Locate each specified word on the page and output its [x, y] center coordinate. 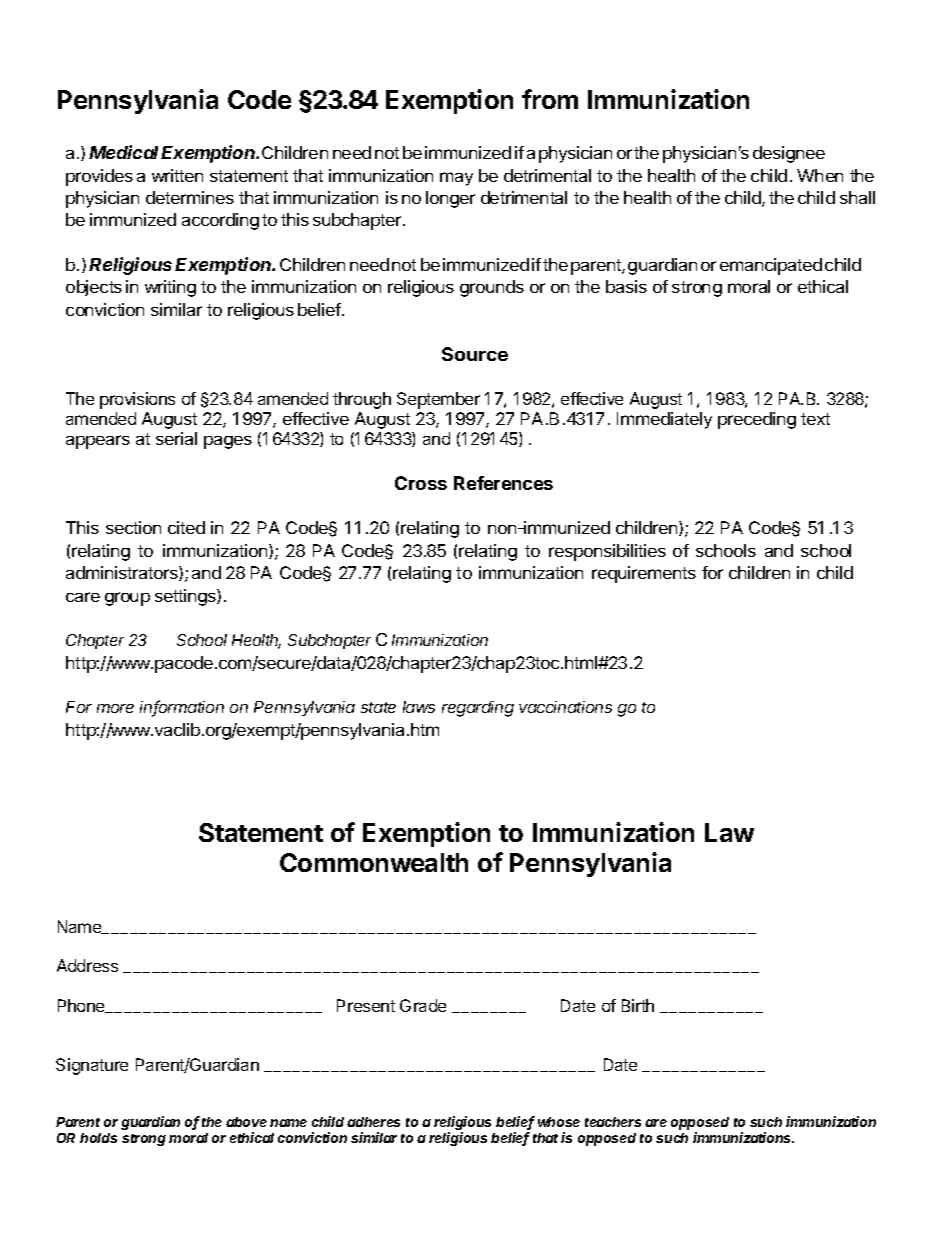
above [246, 1122]
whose [559, 1122]
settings [186, 597]
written [177, 175]
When [820, 175]
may [456, 179]
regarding [478, 709]
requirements [644, 574]
